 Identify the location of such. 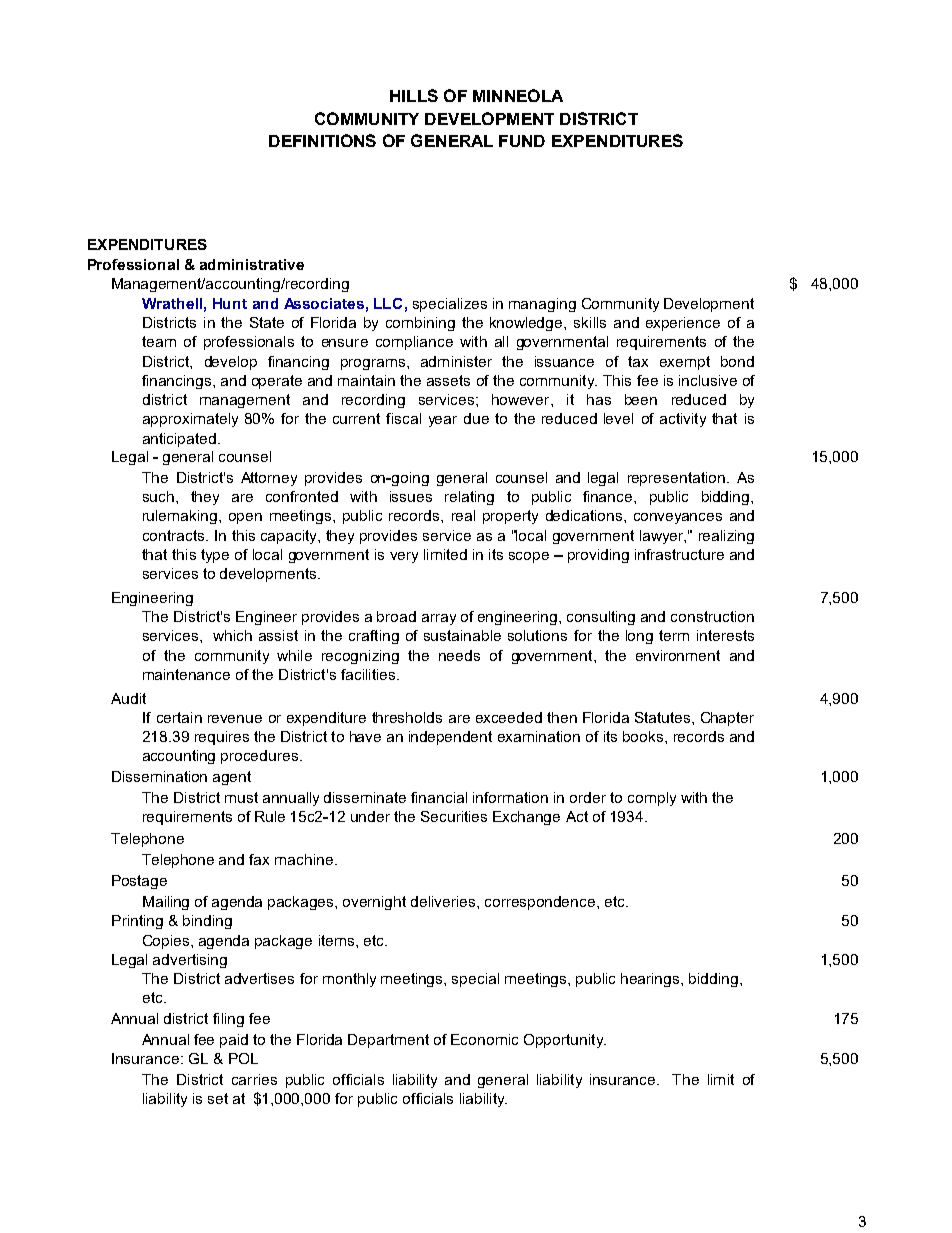
(158, 496).
